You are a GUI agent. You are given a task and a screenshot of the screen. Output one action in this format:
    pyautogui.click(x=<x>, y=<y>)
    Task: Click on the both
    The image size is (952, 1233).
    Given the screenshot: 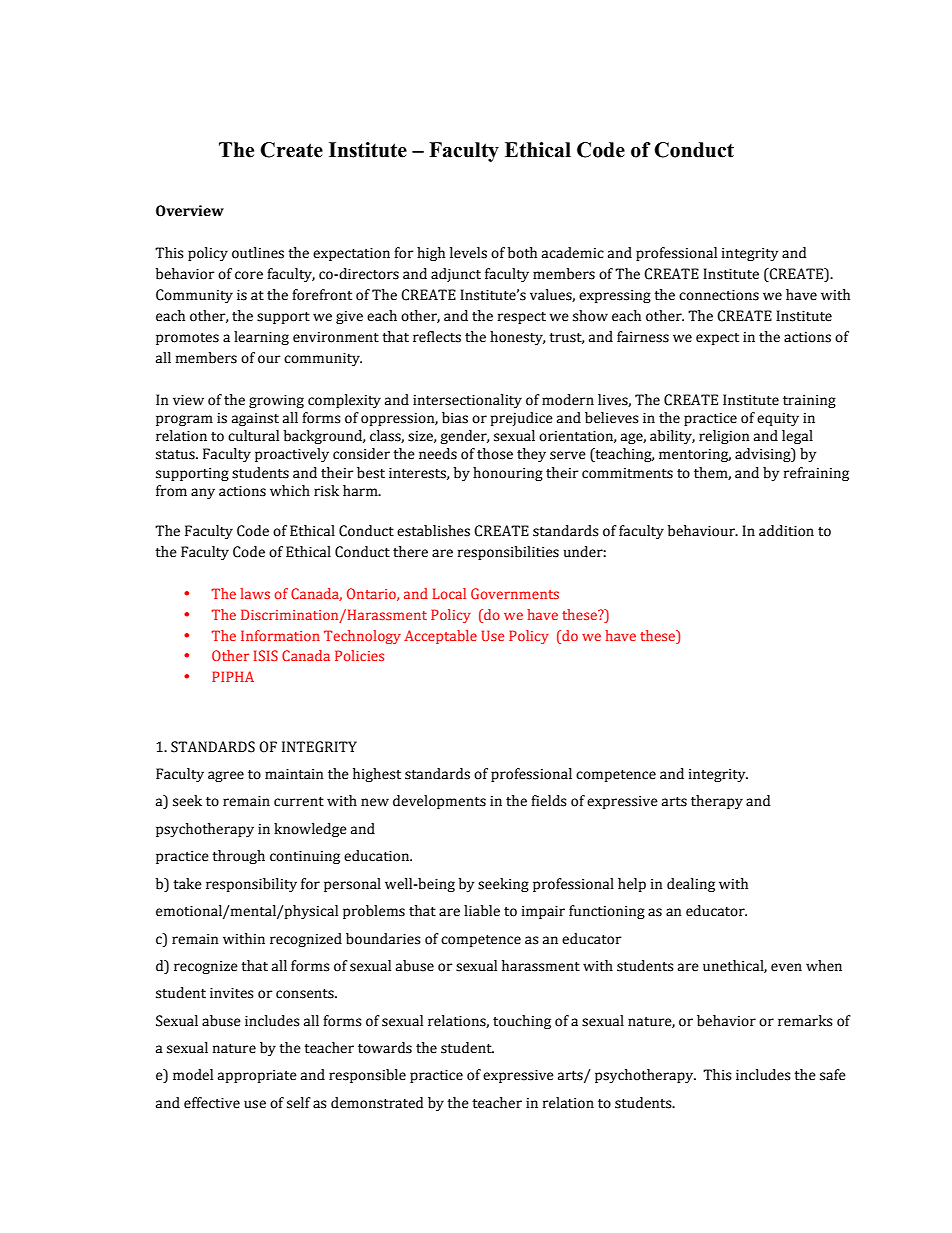 What is the action you would take?
    pyautogui.click(x=522, y=253)
